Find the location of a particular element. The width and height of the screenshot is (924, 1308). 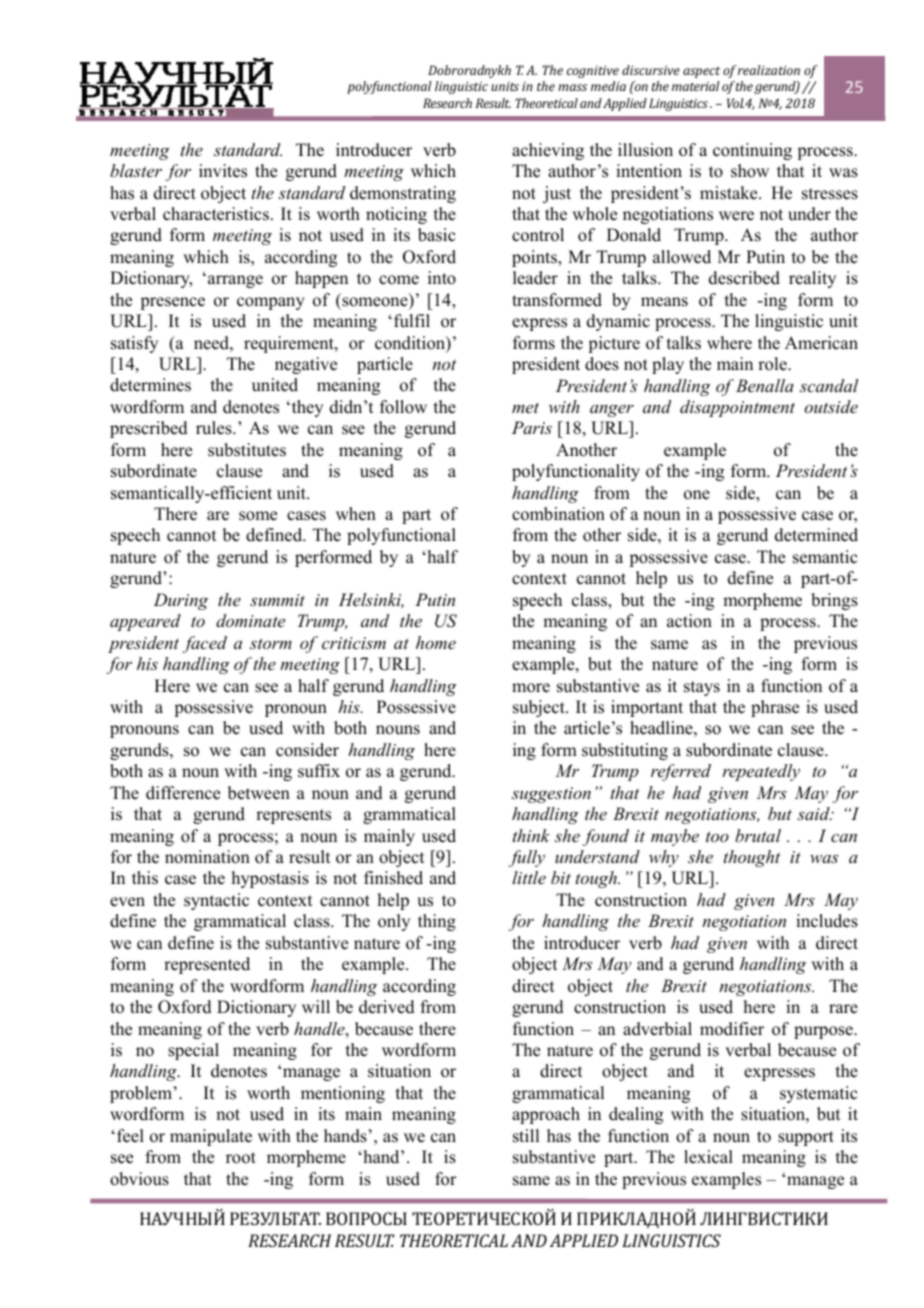

home is located at coordinates (436, 642).
